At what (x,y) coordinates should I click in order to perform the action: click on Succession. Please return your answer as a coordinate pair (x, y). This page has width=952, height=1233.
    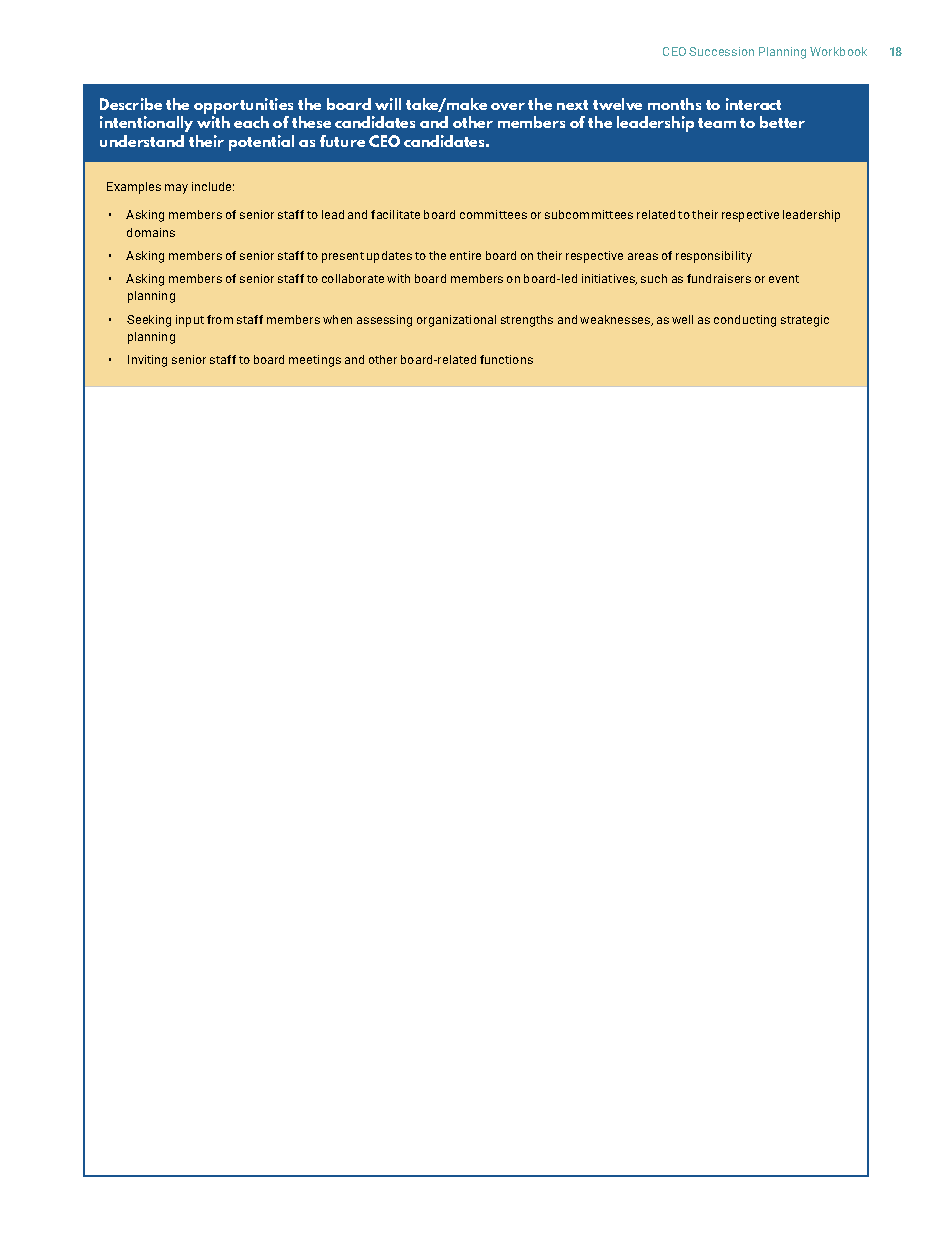
    Looking at the image, I should click on (721, 51).
